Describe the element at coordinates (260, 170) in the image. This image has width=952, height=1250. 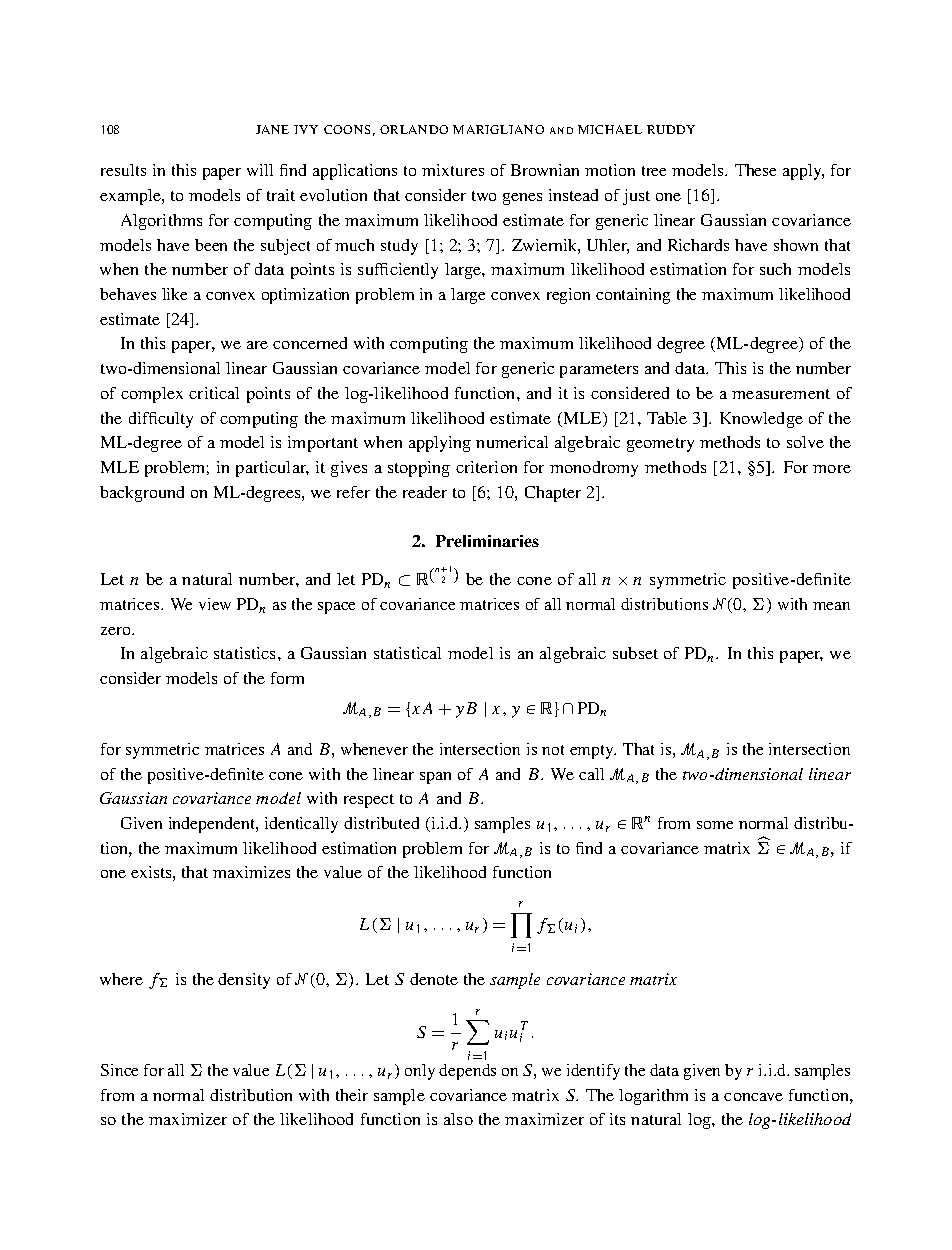
I see `will` at that location.
